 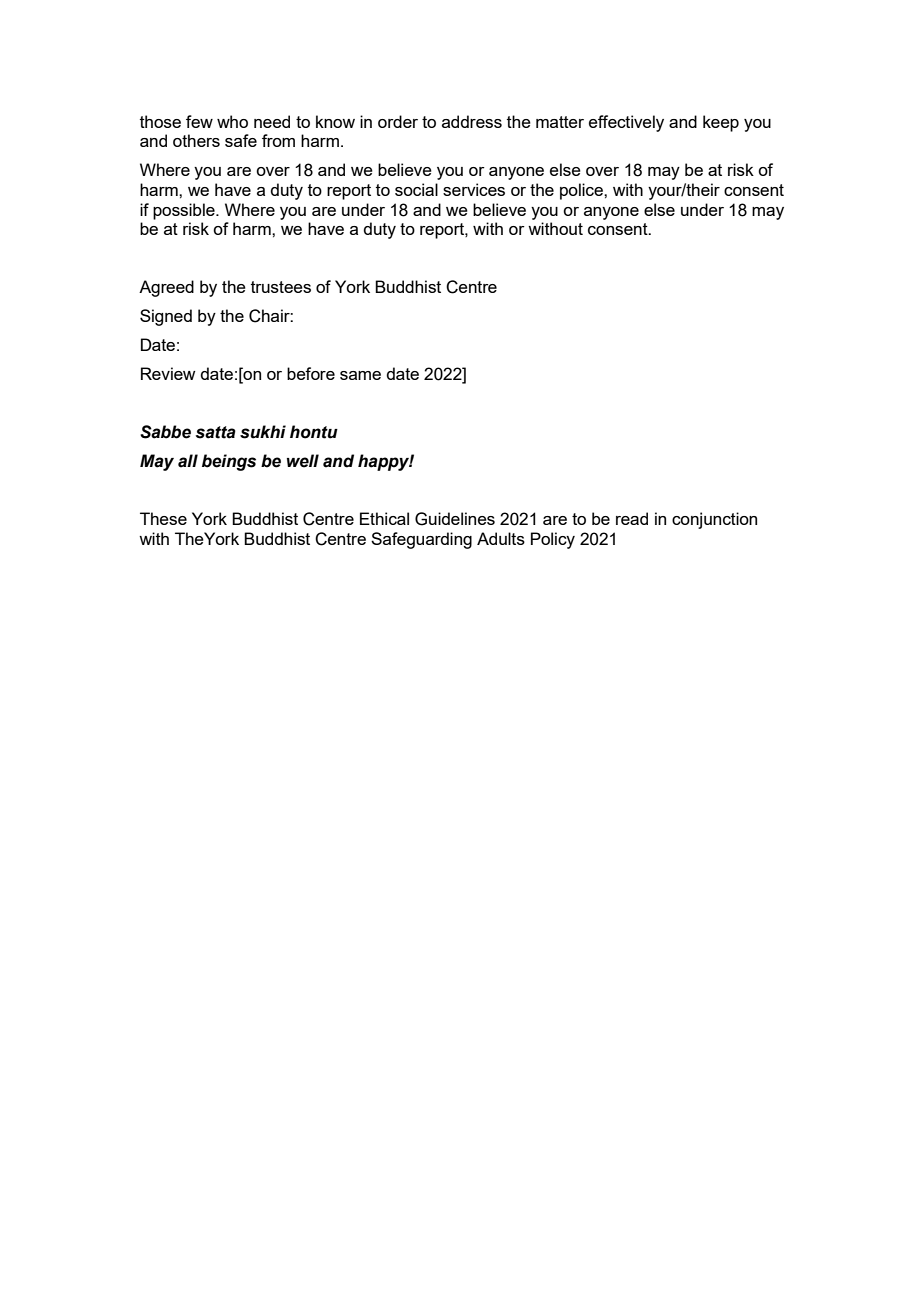 I want to click on These, so click(x=163, y=518).
